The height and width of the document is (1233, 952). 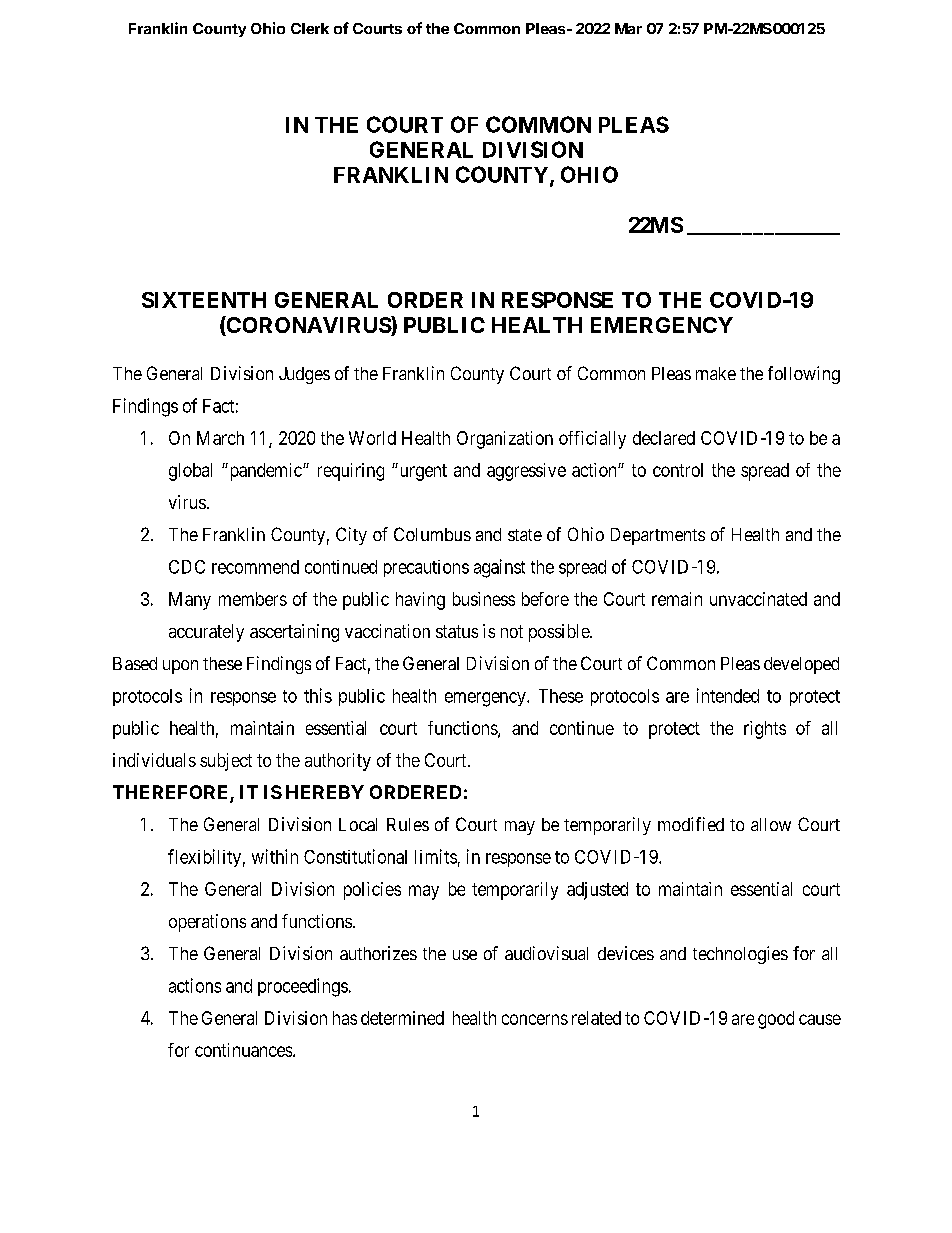 I want to click on following, so click(x=804, y=375).
